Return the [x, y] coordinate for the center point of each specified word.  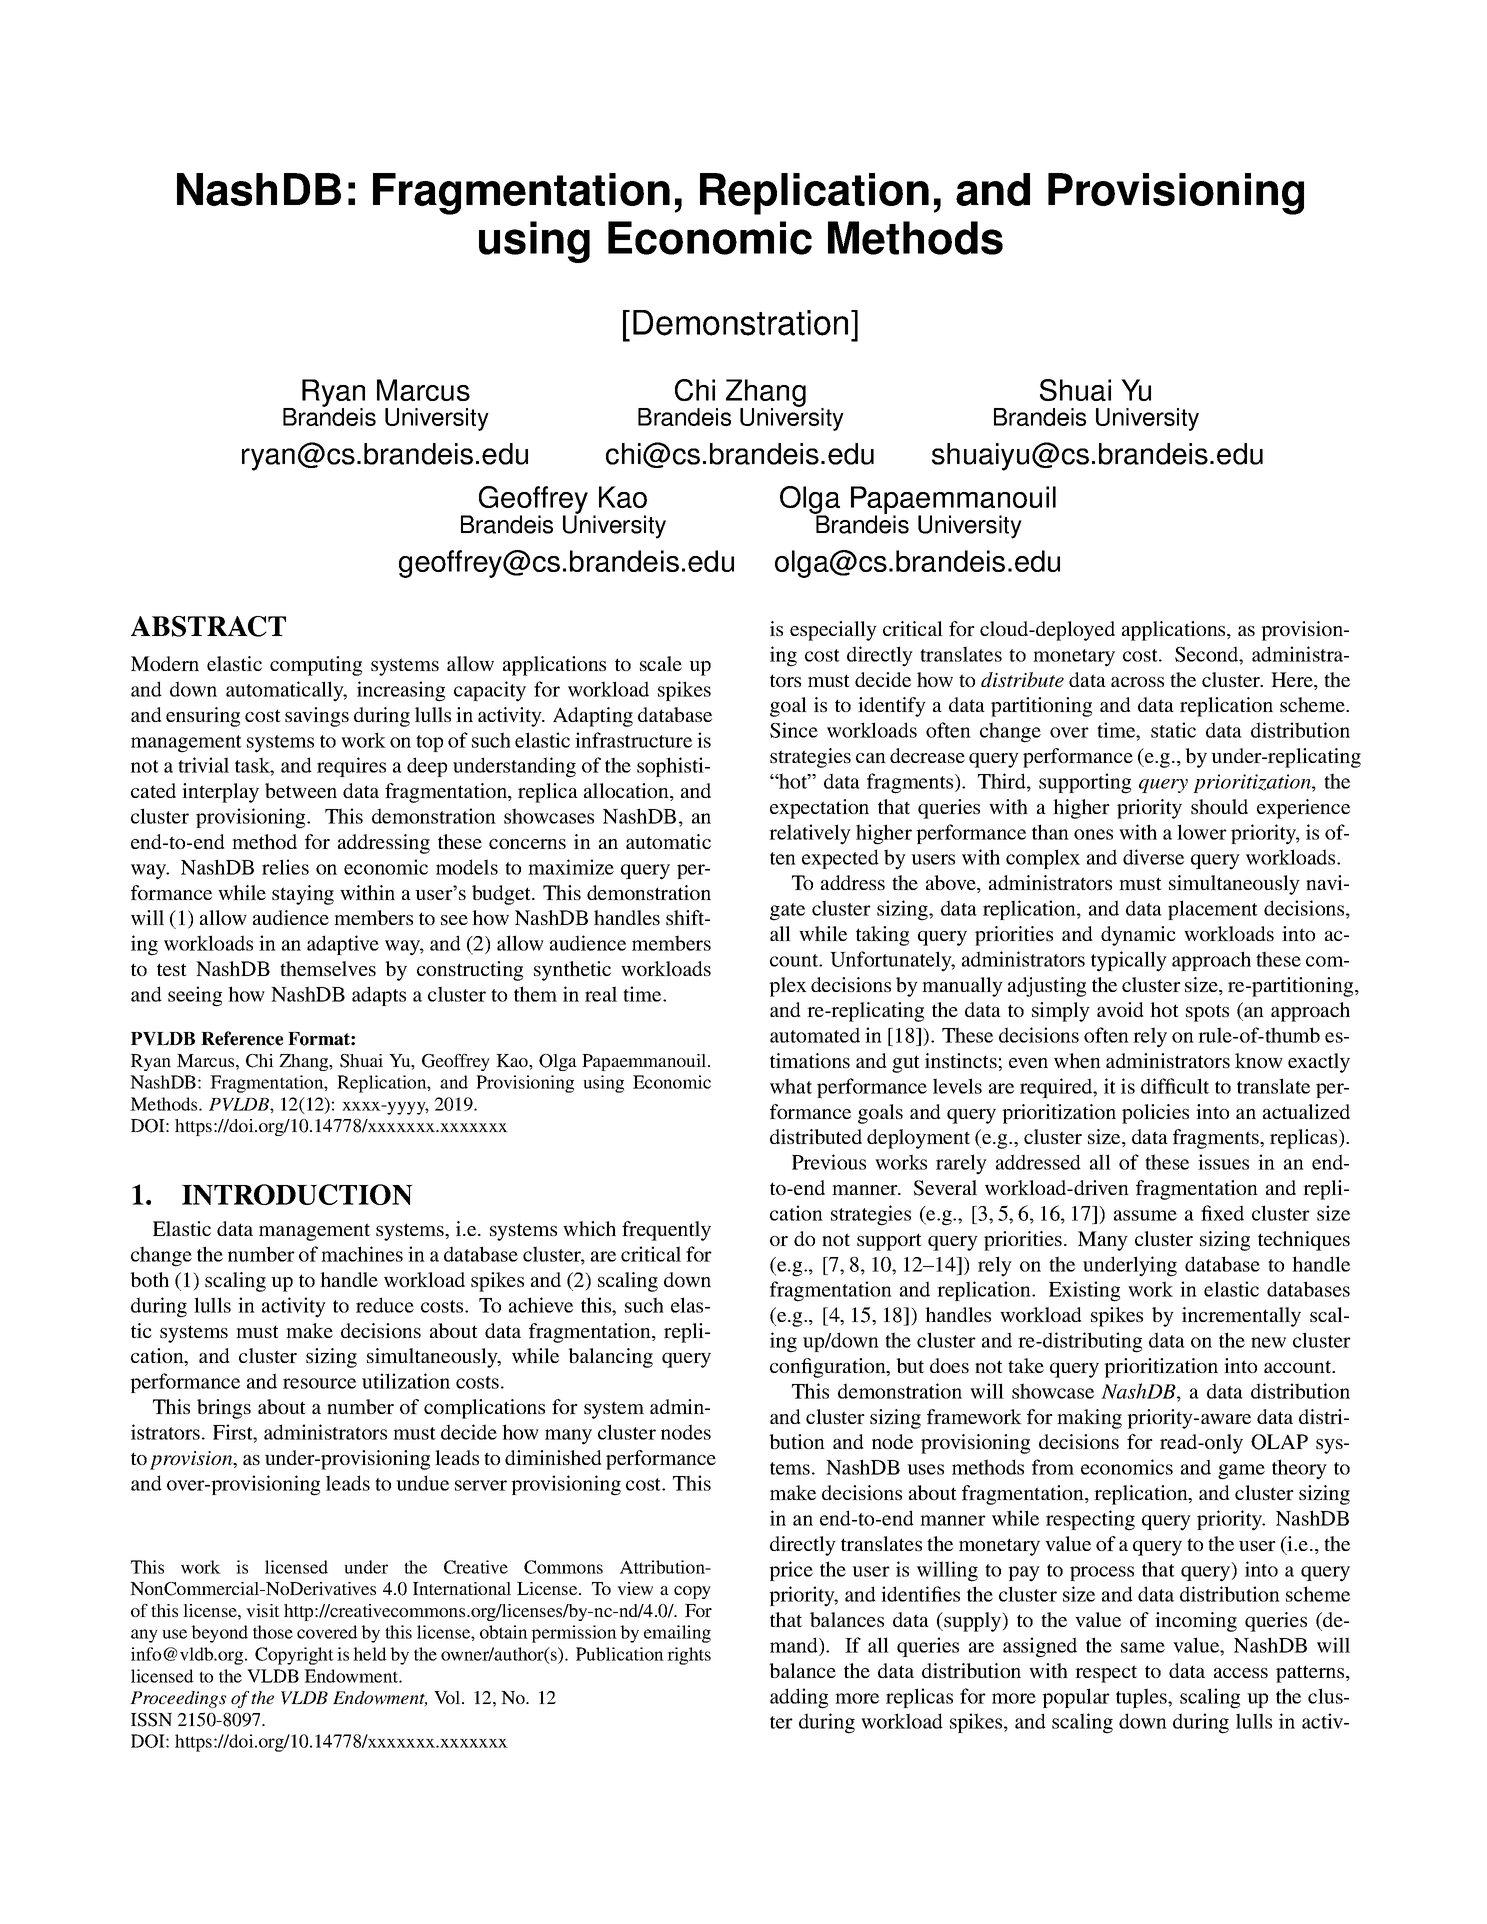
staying [303, 895]
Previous [829, 1162]
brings [224, 1409]
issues [1223, 1162]
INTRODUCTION [297, 1194]
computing [316, 666]
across [1137, 682]
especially [833, 631]
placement [1213, 910]
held [370, 1654]
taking [882, 936]
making [1089, 1419]
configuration [829, 1368]
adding [799, 1698]
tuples [1142, 1698]
